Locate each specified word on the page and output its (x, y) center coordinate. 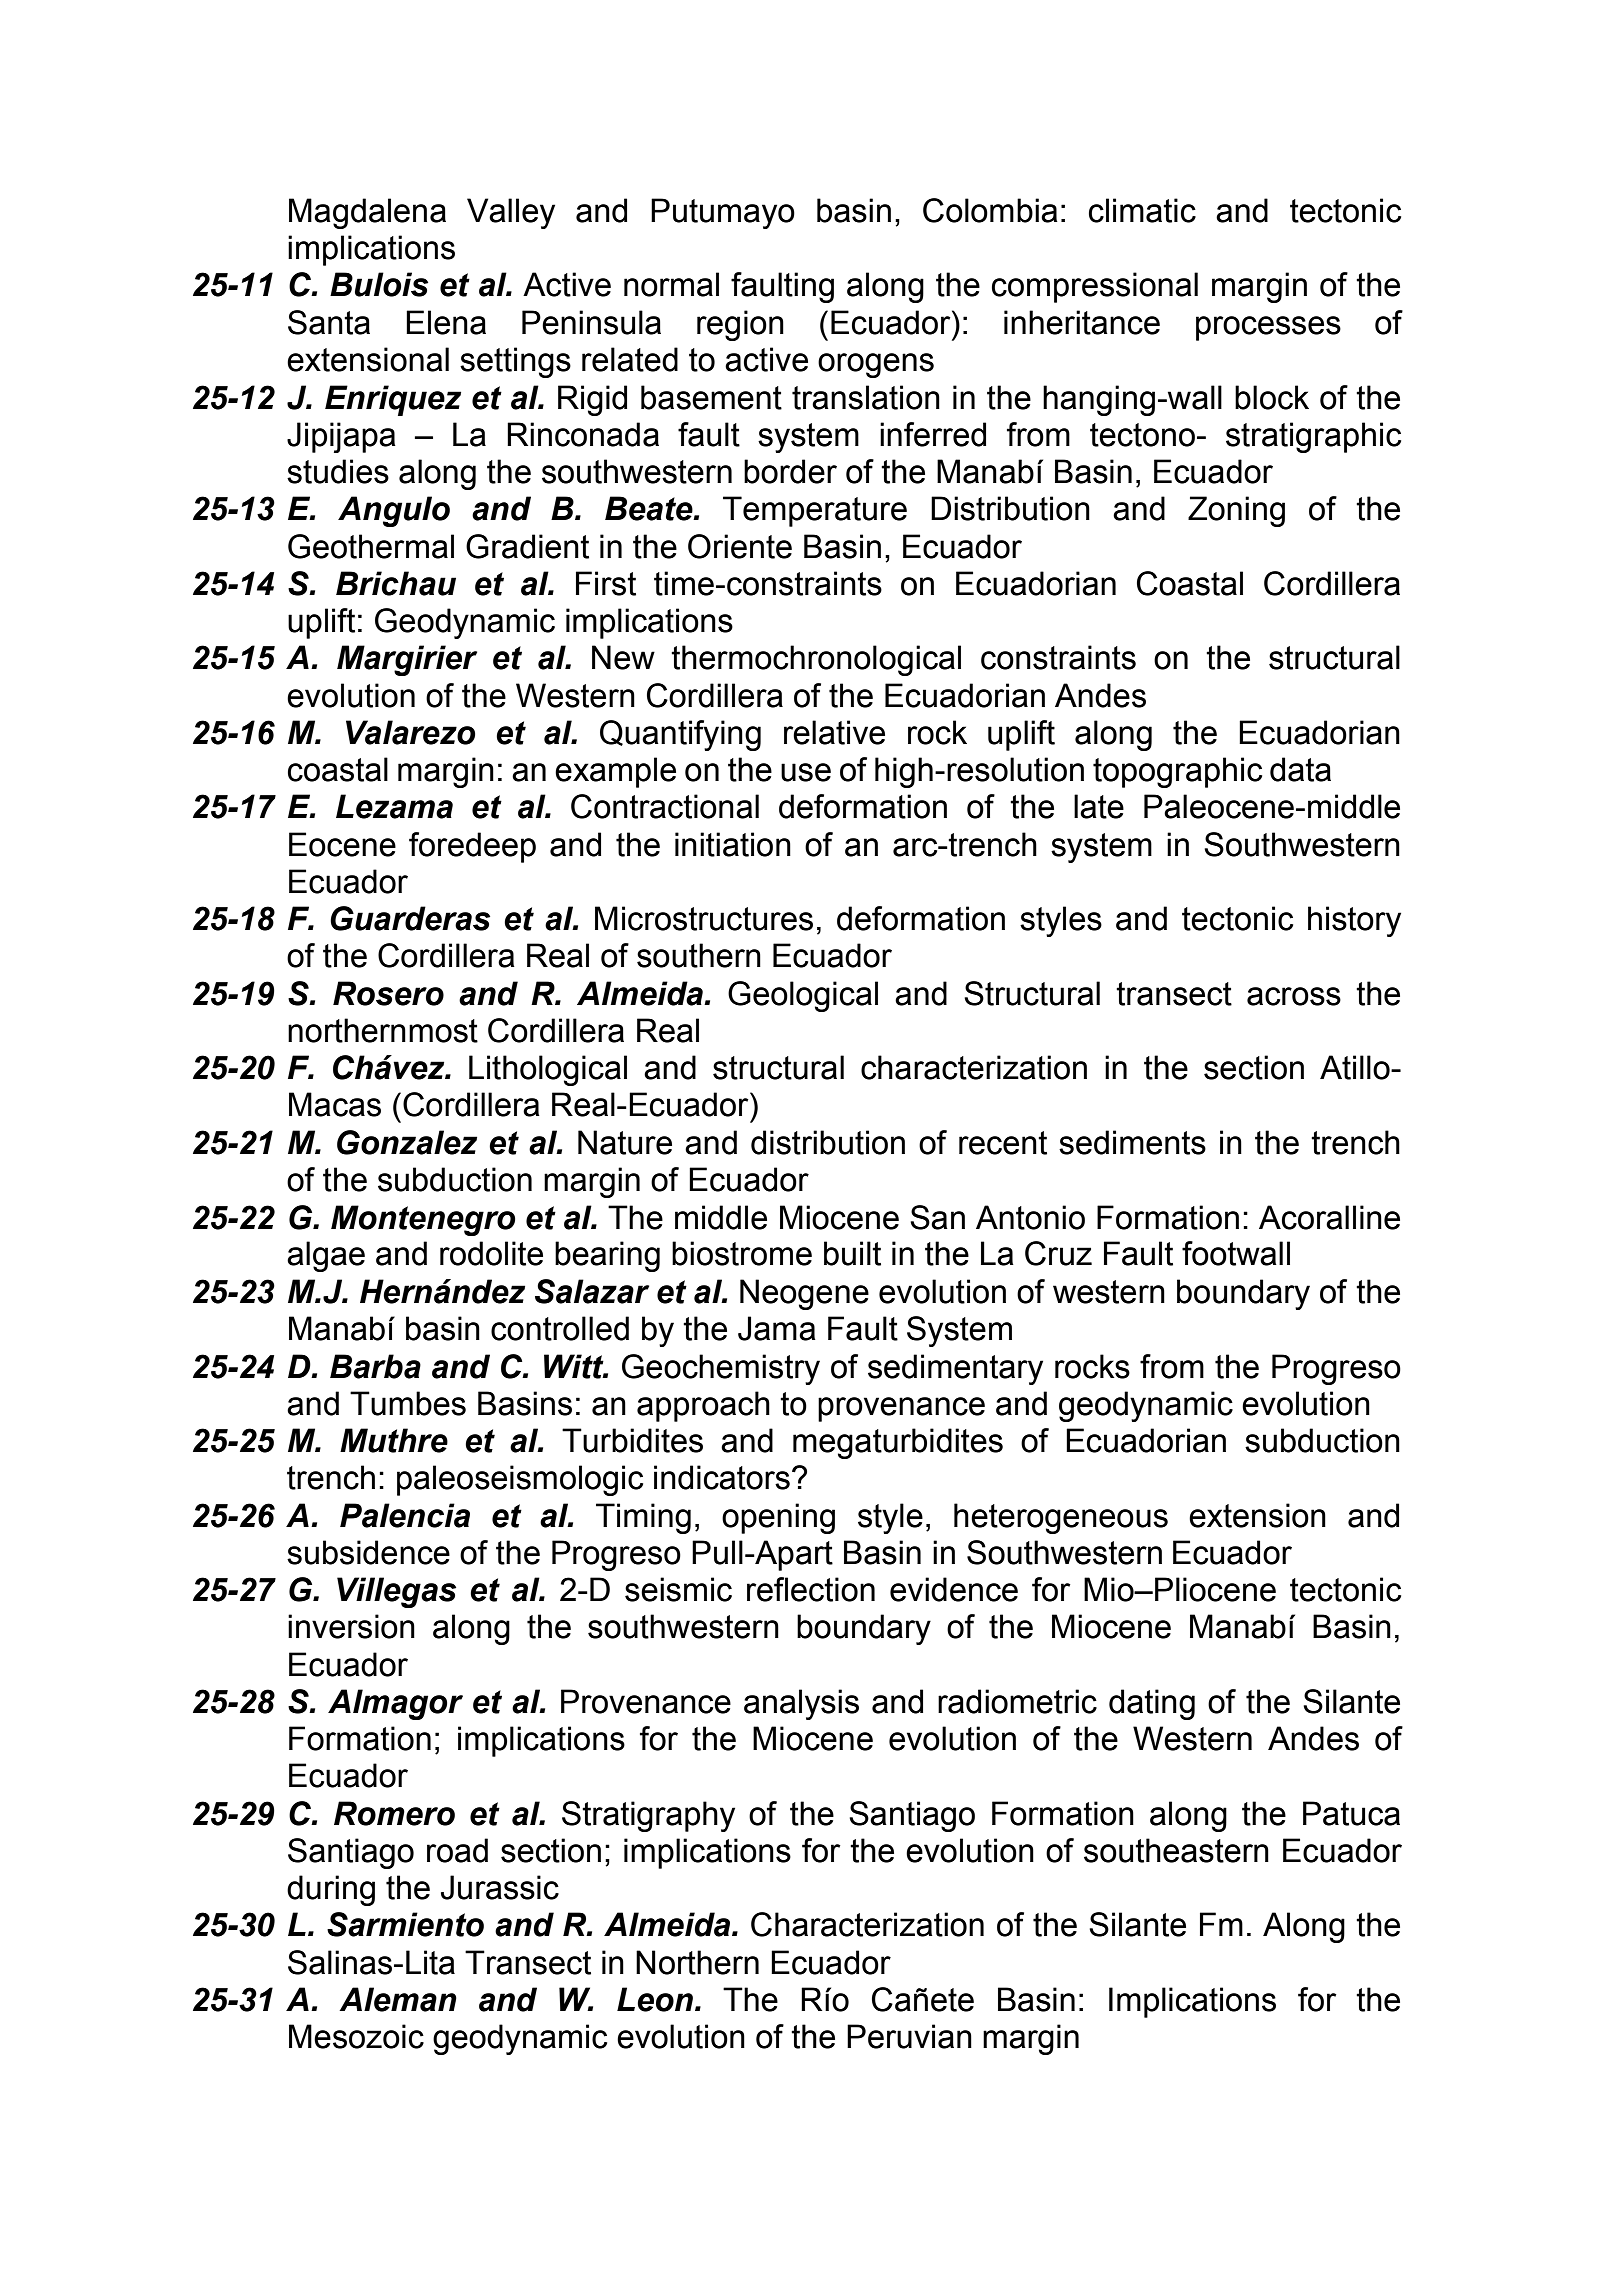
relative (834, 732)
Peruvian (909, 2036)
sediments (1132, 1142)
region (740, 325)
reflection (811, 1589)
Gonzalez (407, 1142)
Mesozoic (356, 2036)
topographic (1177, 772)
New (623, 657)
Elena (446, 322)
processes (1268, 328)
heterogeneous (1061, 1518)
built (852, 1253)
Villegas (396, 1592)
